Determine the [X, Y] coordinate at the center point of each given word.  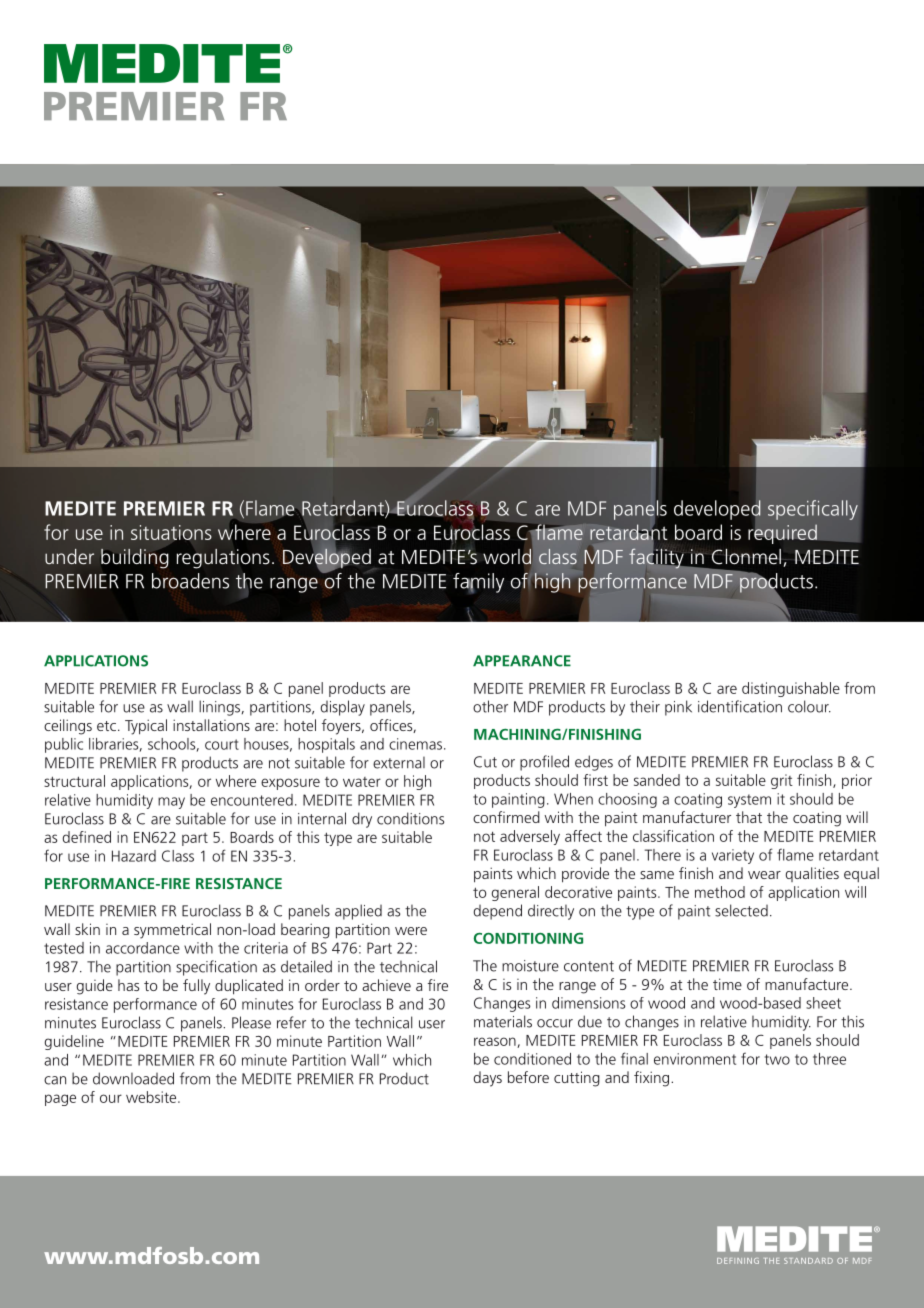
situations [171, 533]
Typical [146, 727]
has [128, 985]
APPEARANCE [522, 661]
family [478, 583]
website [152, 1097]
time [727, 984]
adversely [530, 837]
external [399, 762]
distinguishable [791, 689]
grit [782, 781]
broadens [190, 581]
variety [733, 856]
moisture [530, 966]
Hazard [134, 856]
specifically [813, 510]
